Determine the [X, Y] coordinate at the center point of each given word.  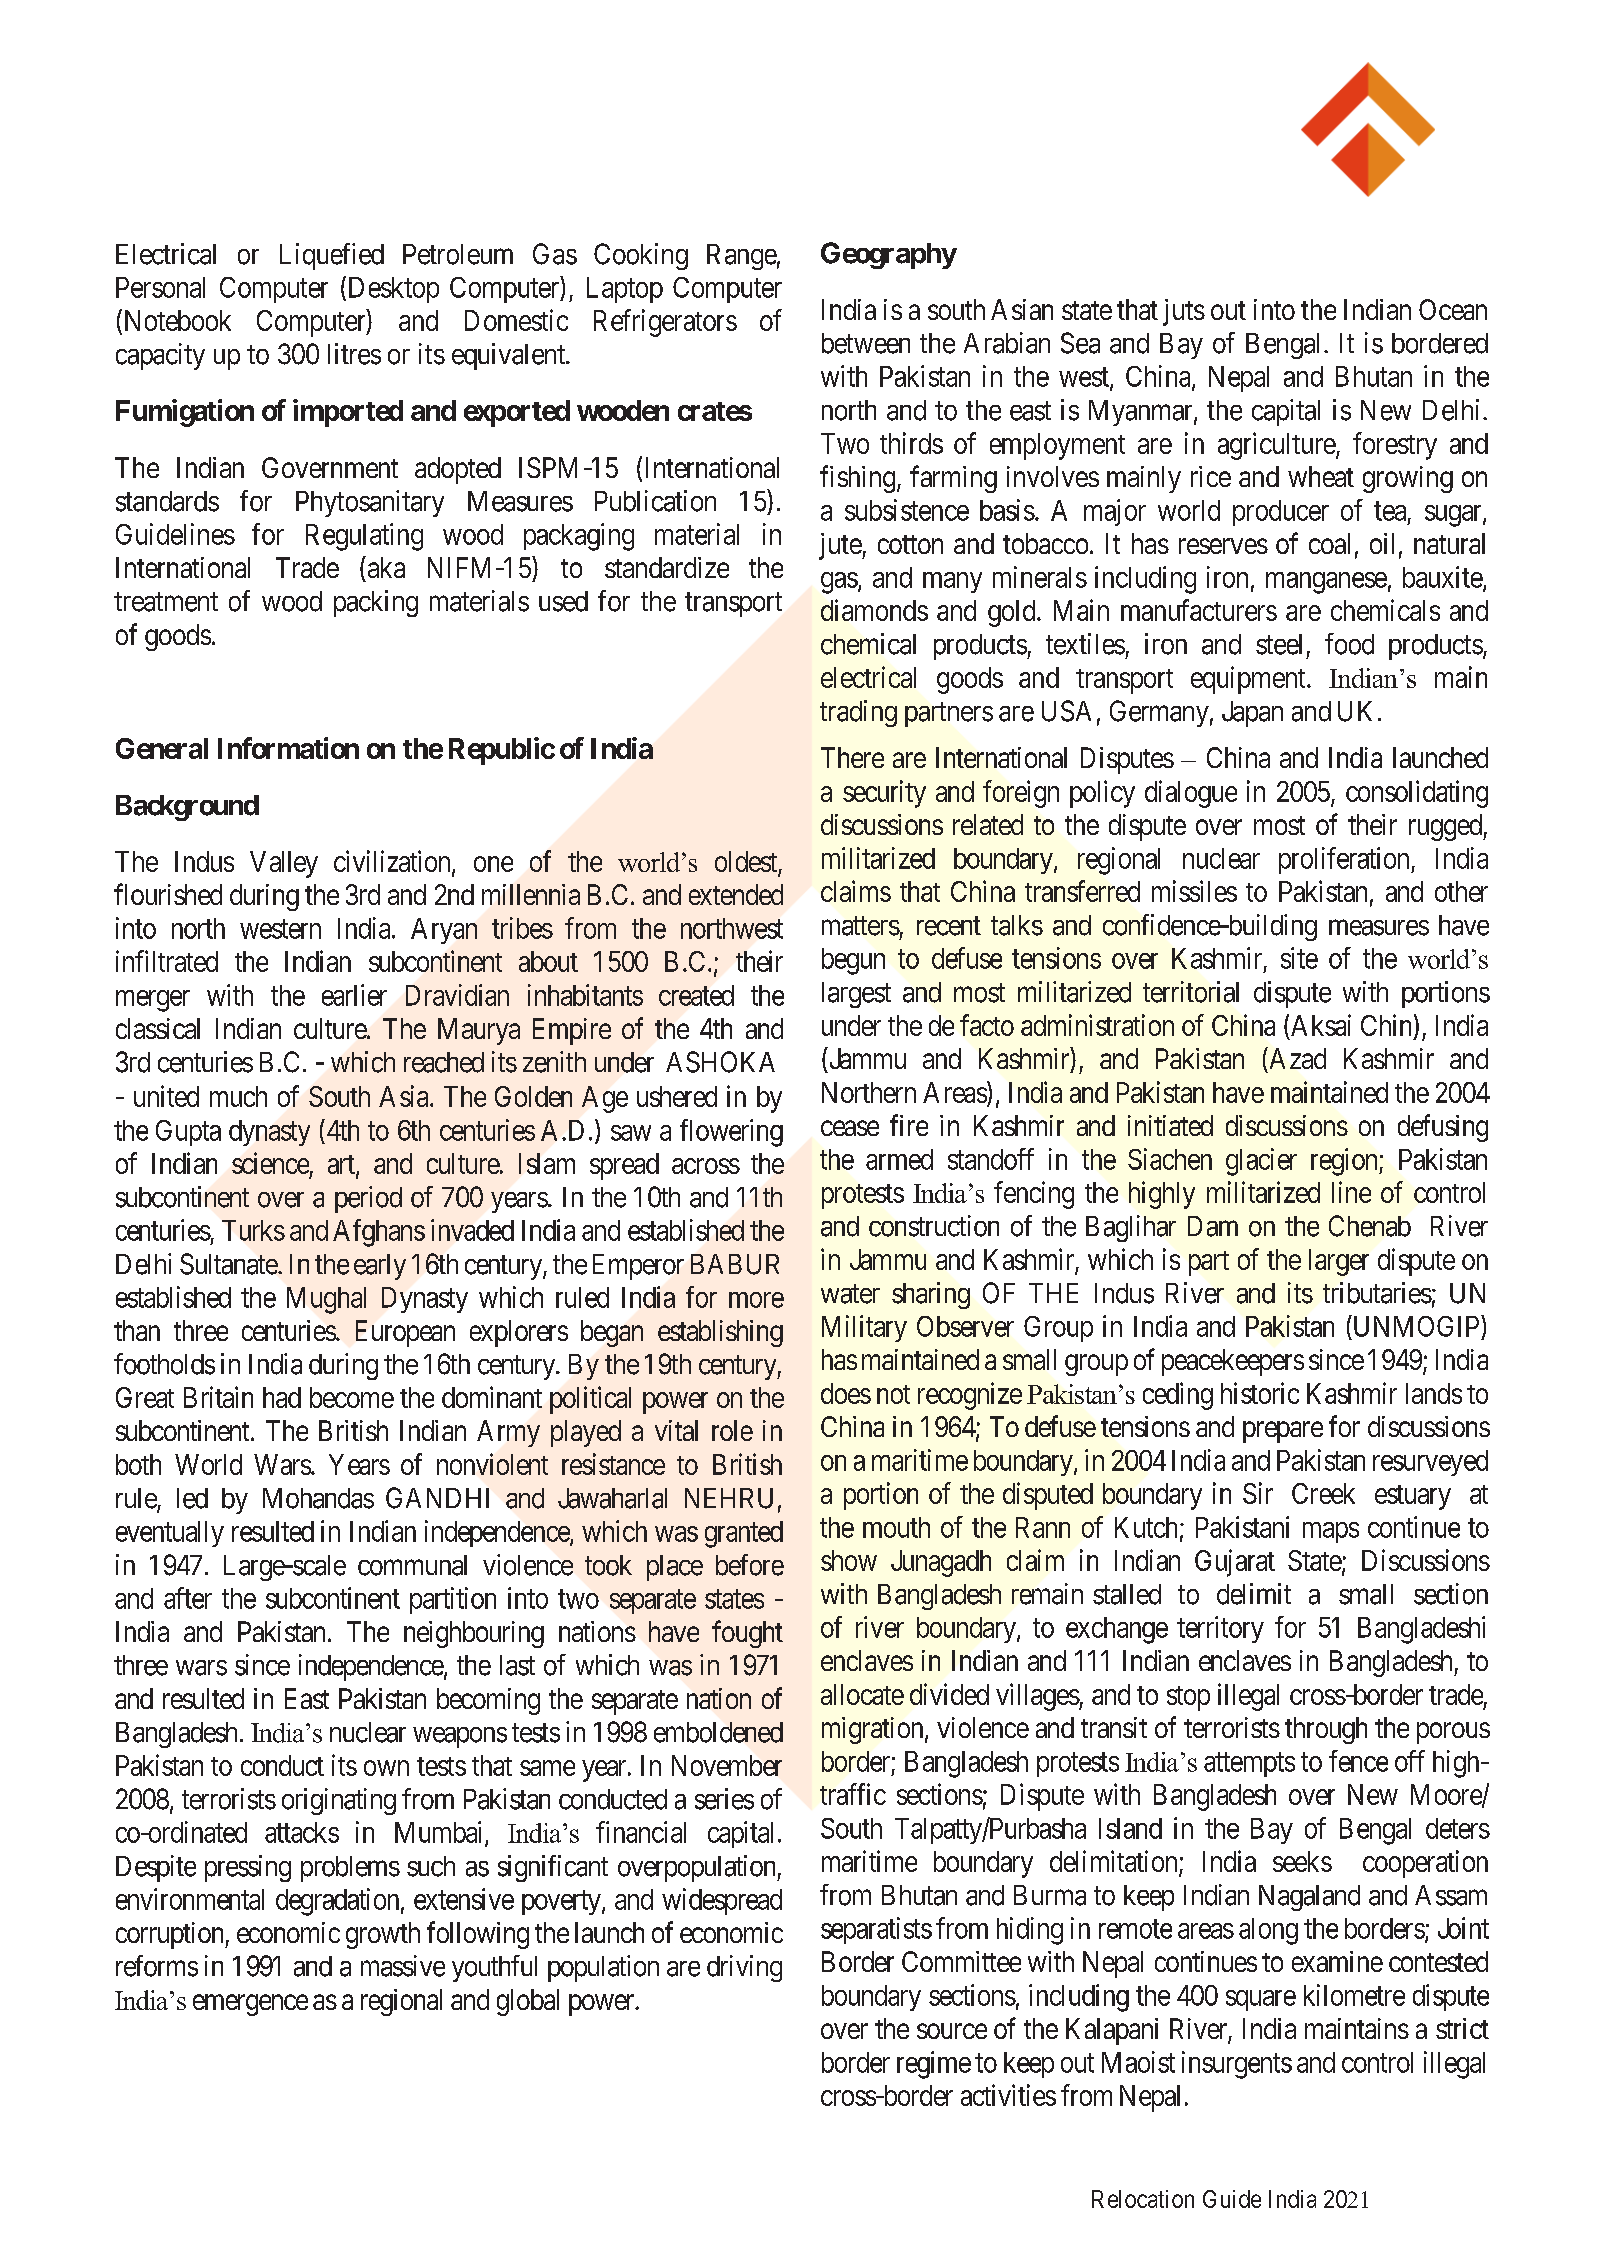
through [1326, 1730]
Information [288, 748]
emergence [250, 2005]
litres [354, 354]
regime [934, 2065]
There [852, 757]
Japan [1252, 714]
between [866, 343]
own [386, 1768]
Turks [253, 1230]
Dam [1213, 1226]
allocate [862, 1694]
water [850, 1294]
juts [1184, 312]
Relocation [1143, 2199]
